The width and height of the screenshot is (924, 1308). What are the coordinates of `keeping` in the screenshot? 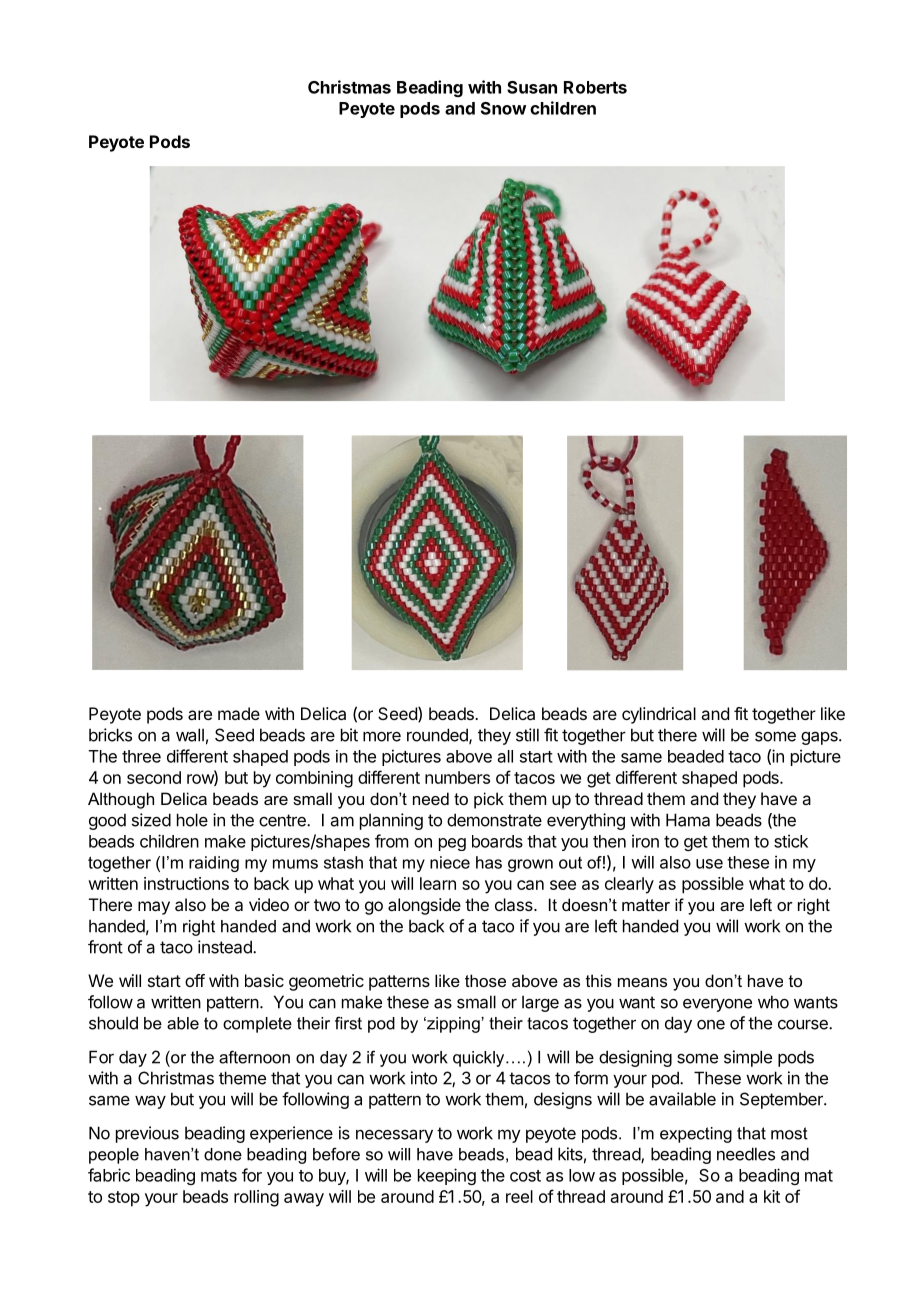 It's located at (447, 1176).
